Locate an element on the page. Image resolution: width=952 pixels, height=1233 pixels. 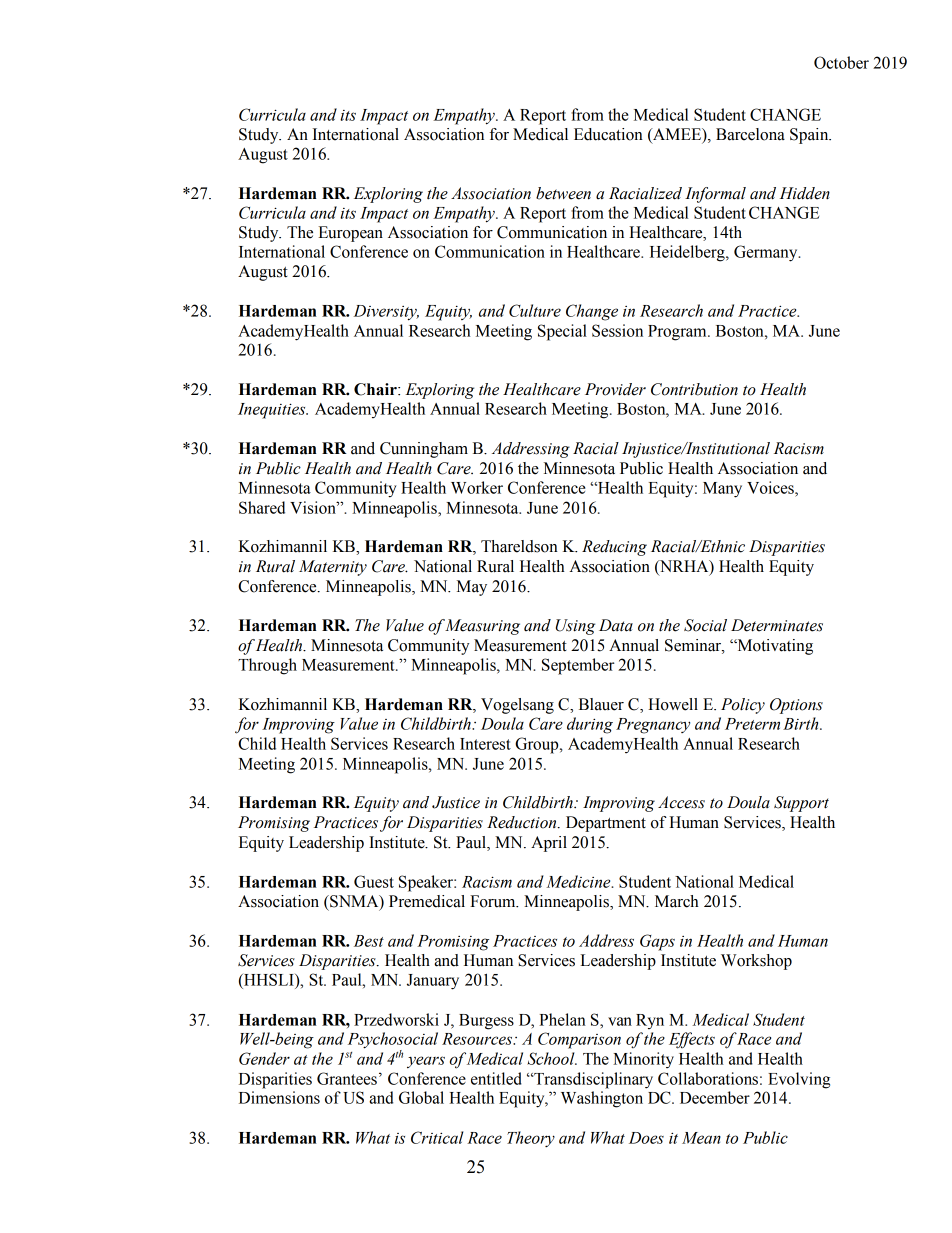
Through is located at coordinates (267, 666).
